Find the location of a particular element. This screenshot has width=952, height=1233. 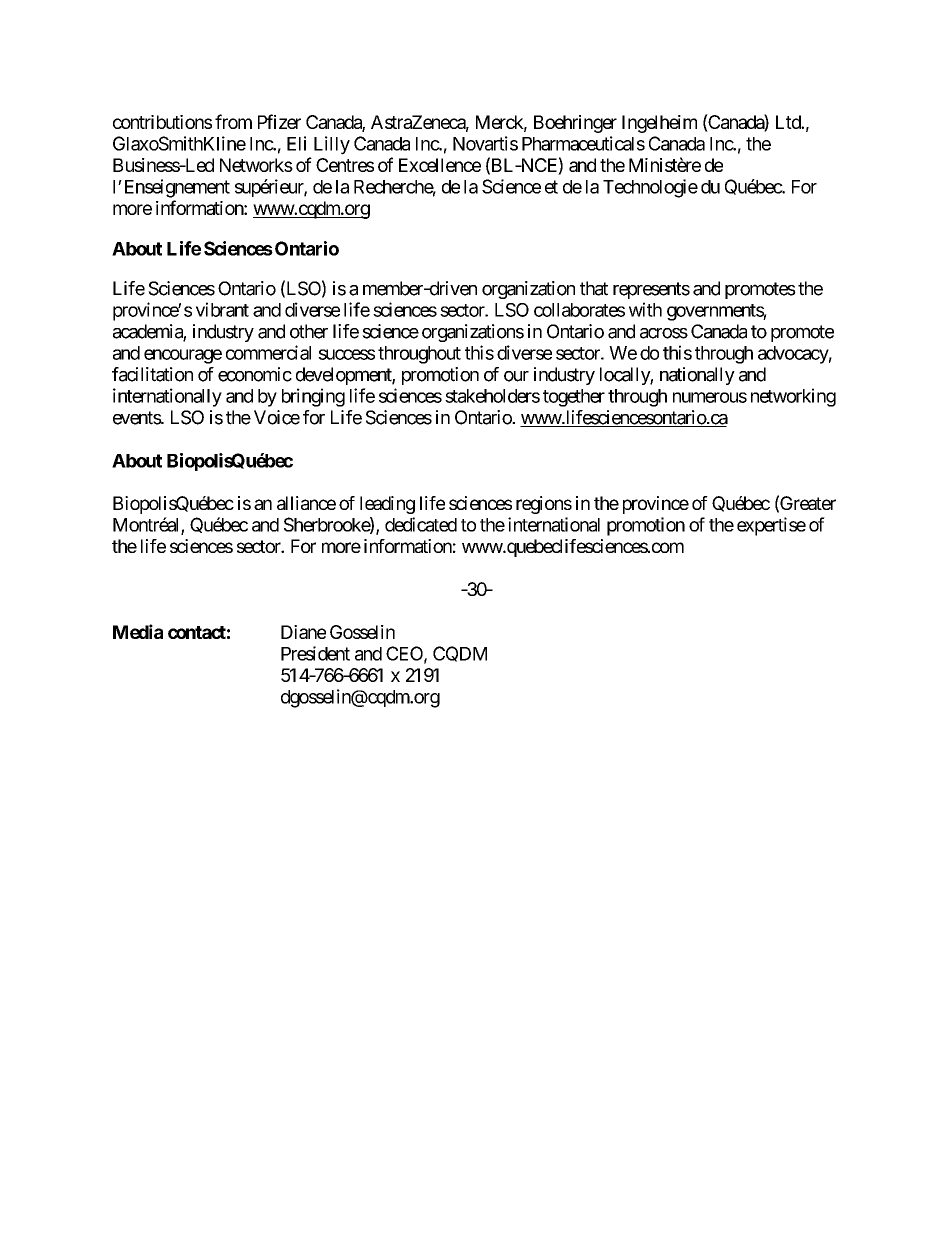

Diane is located at coordinates (303, 632).
